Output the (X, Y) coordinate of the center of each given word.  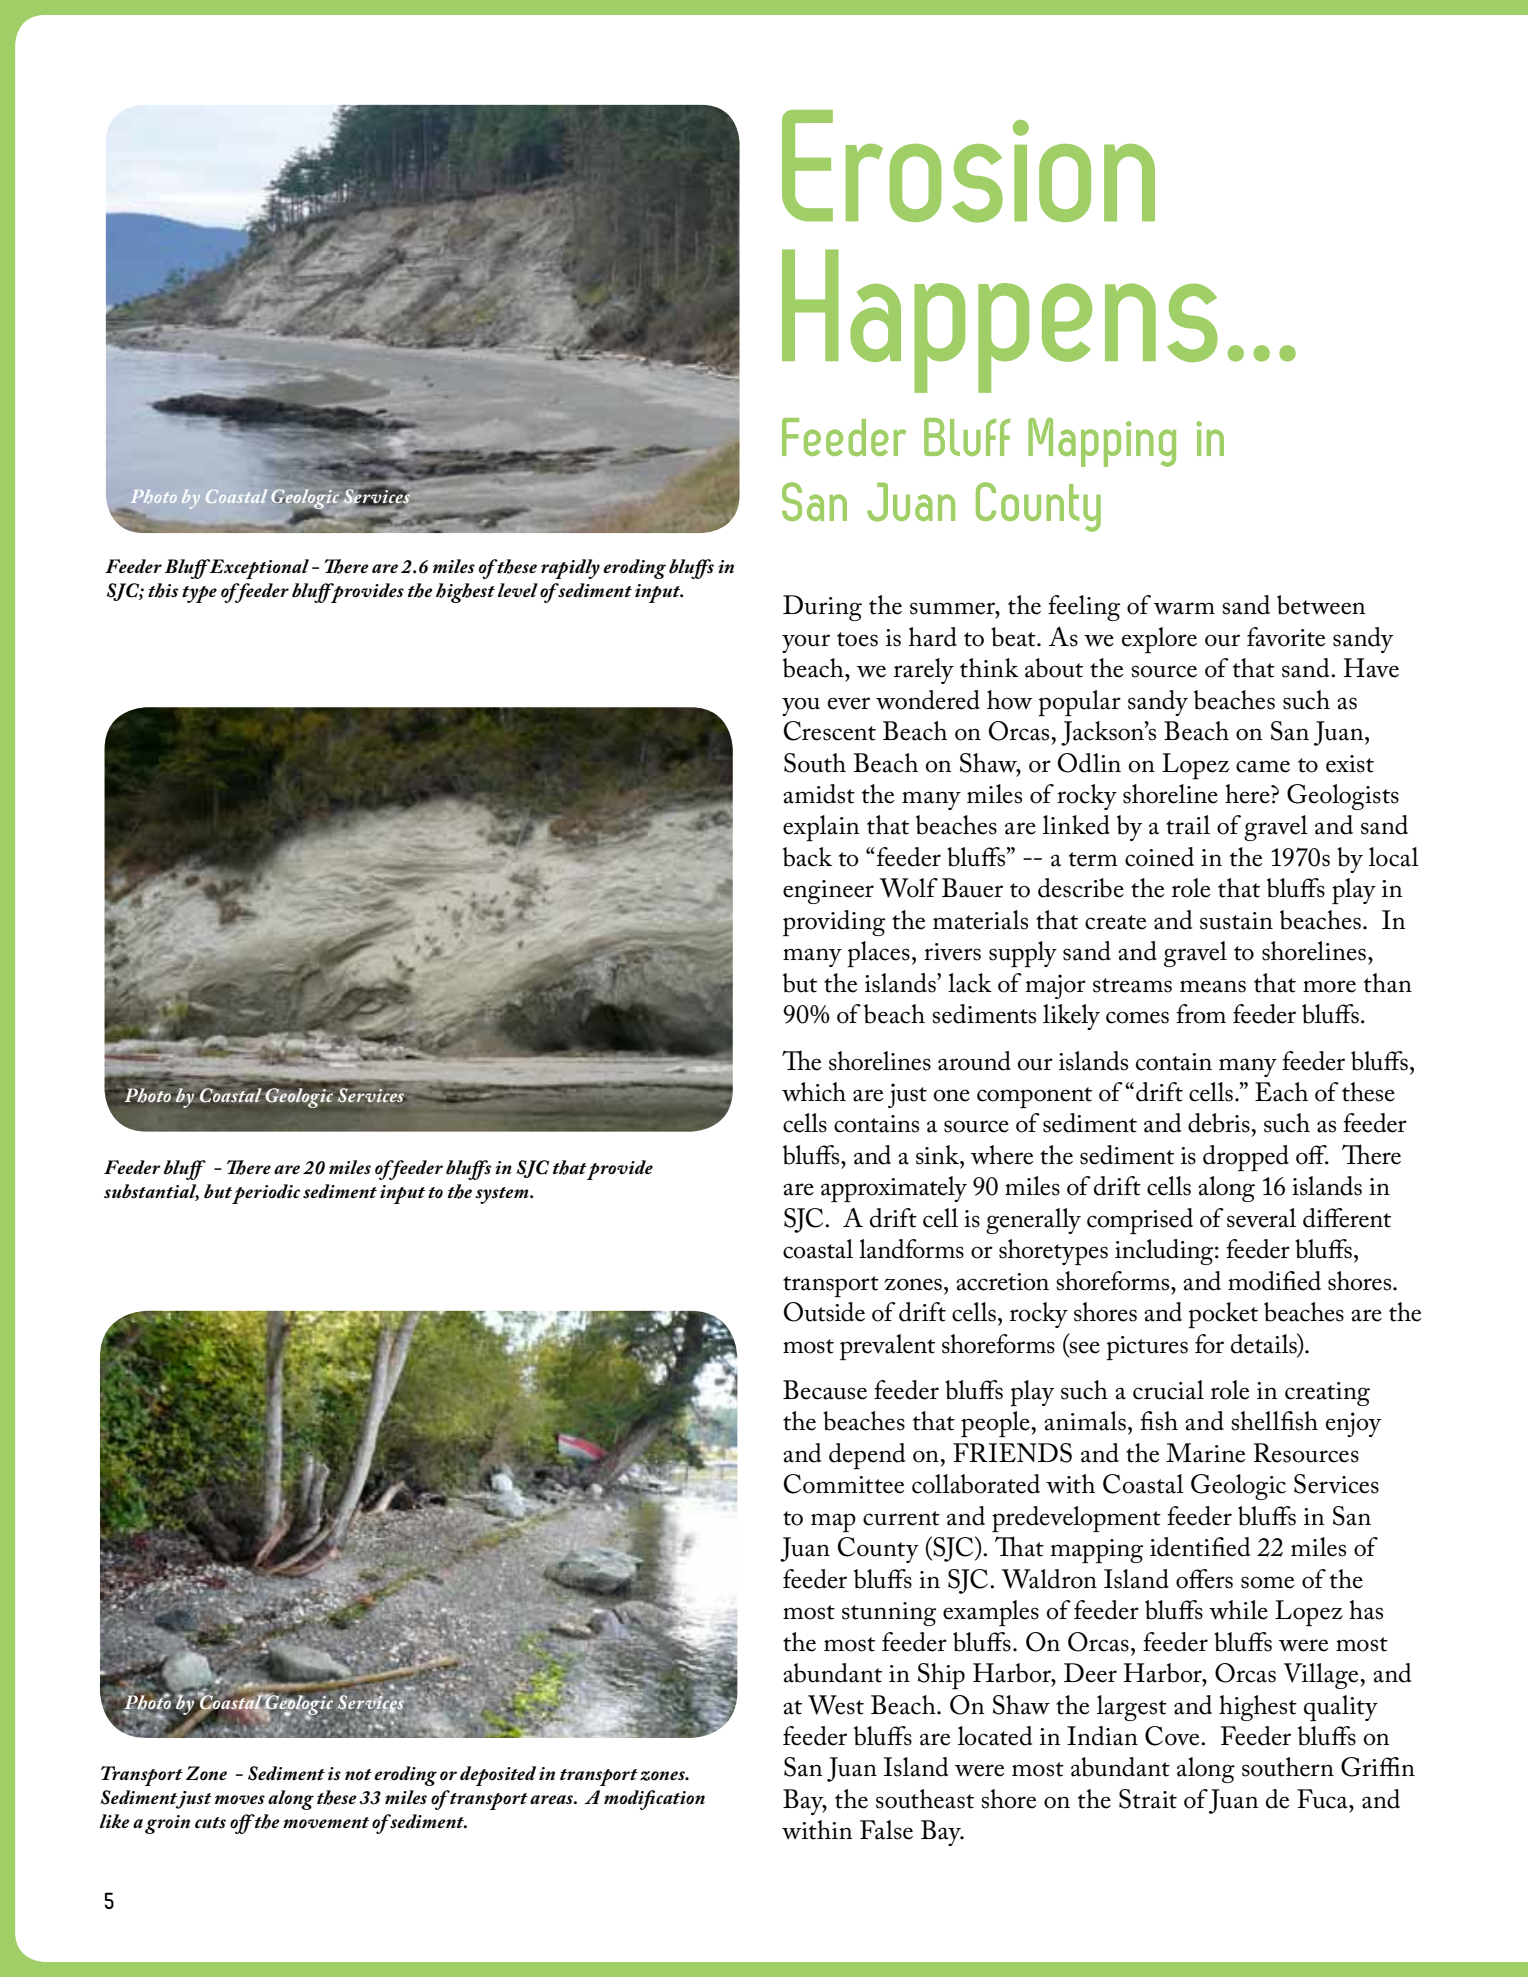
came (1263, 766)
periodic (266, 1194)
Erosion (968, 166)
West (836, 1705)
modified (1274, 1281)
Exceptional (258, 569)
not (358, 1774)
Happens (1000, 321)
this (163, 590)
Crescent (830, 731)
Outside (824, 1312)
